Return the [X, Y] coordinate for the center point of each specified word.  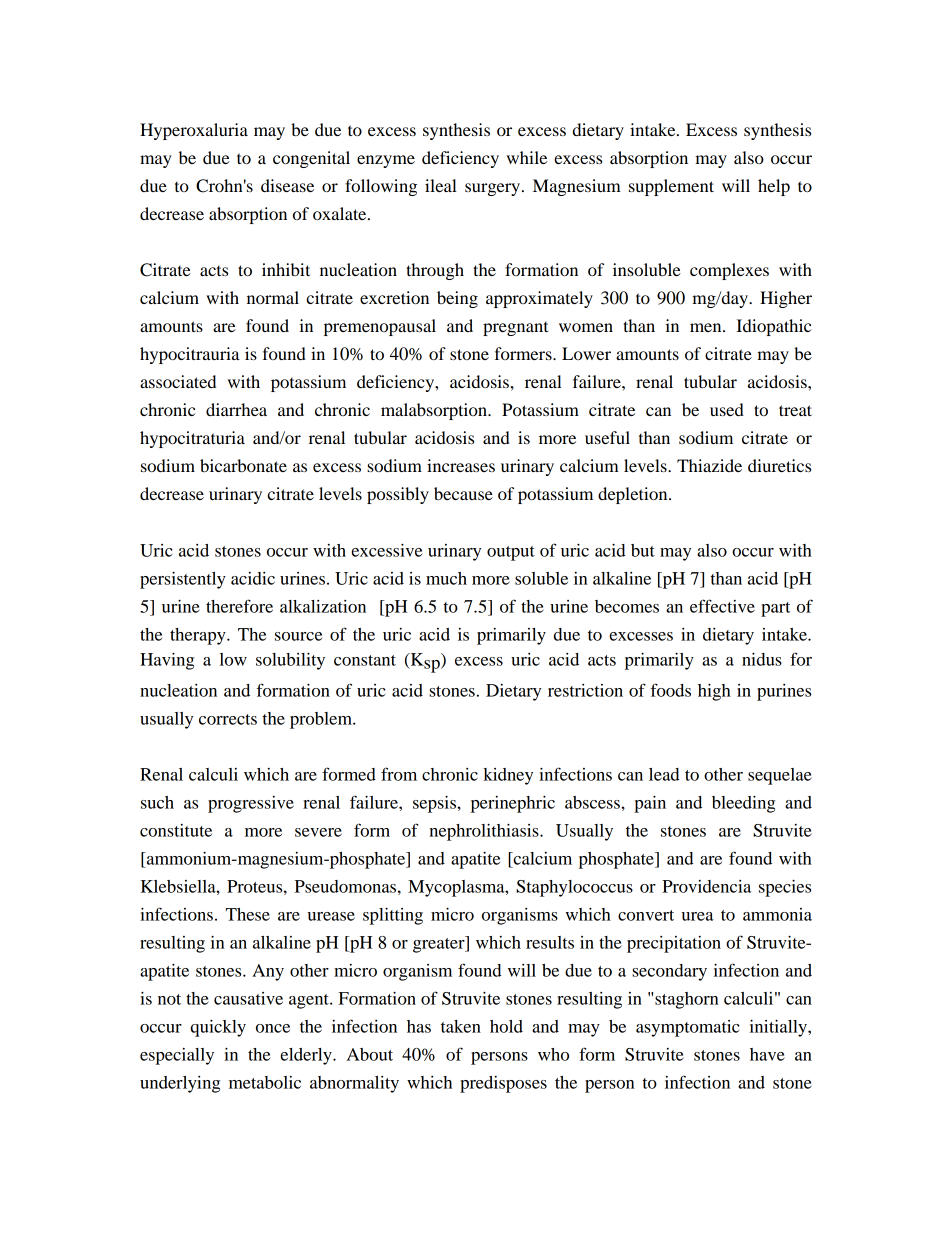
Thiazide [709, 465]
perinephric [513, 804]
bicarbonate [243, 465]
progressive [251, 804]
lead [664, 774]
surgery [492, 189]
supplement [671, 187]
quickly [218, 1028]
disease [287, 185]
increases [461, 465]
